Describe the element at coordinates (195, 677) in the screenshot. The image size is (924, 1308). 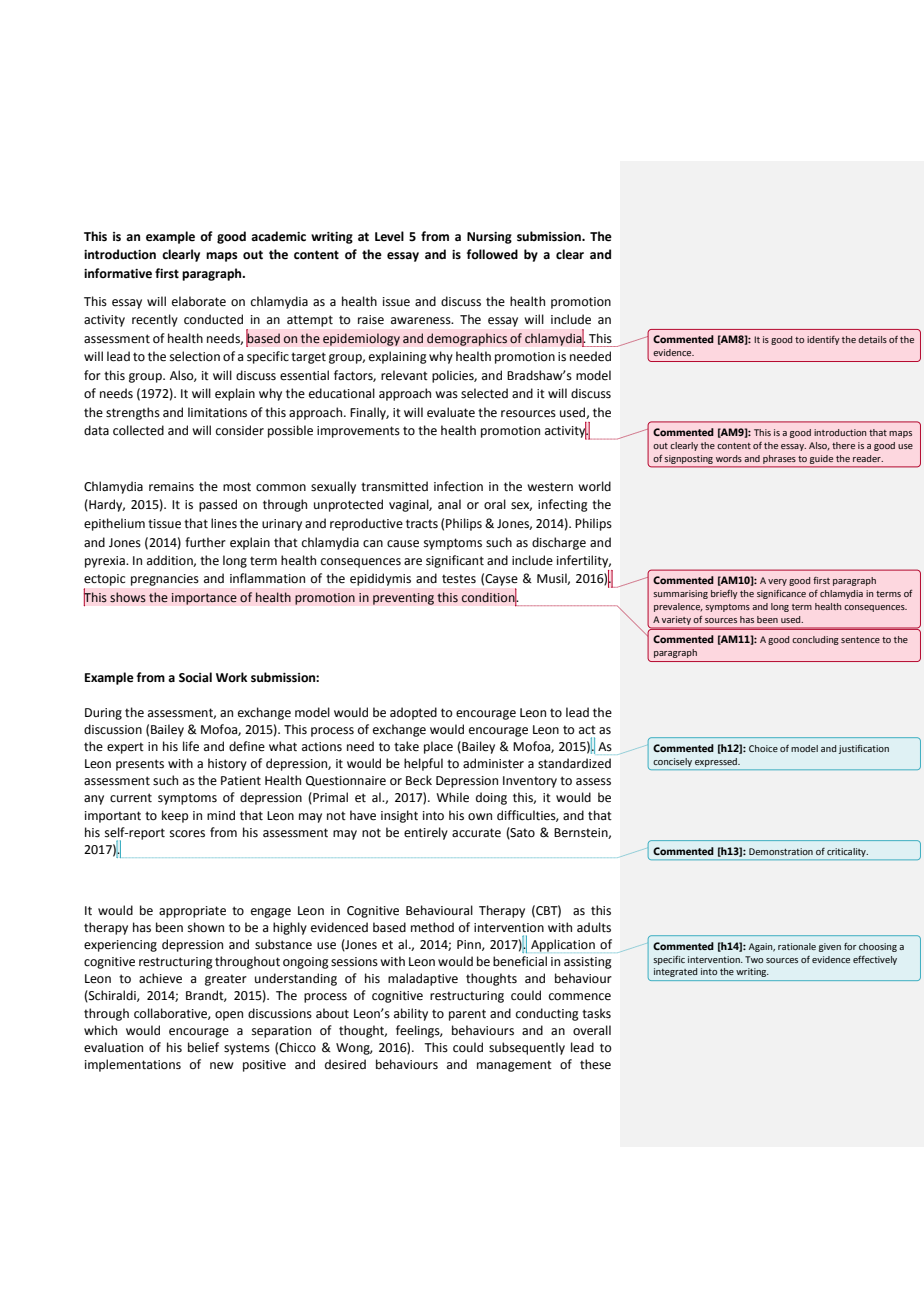
I see `Social` at that location.
